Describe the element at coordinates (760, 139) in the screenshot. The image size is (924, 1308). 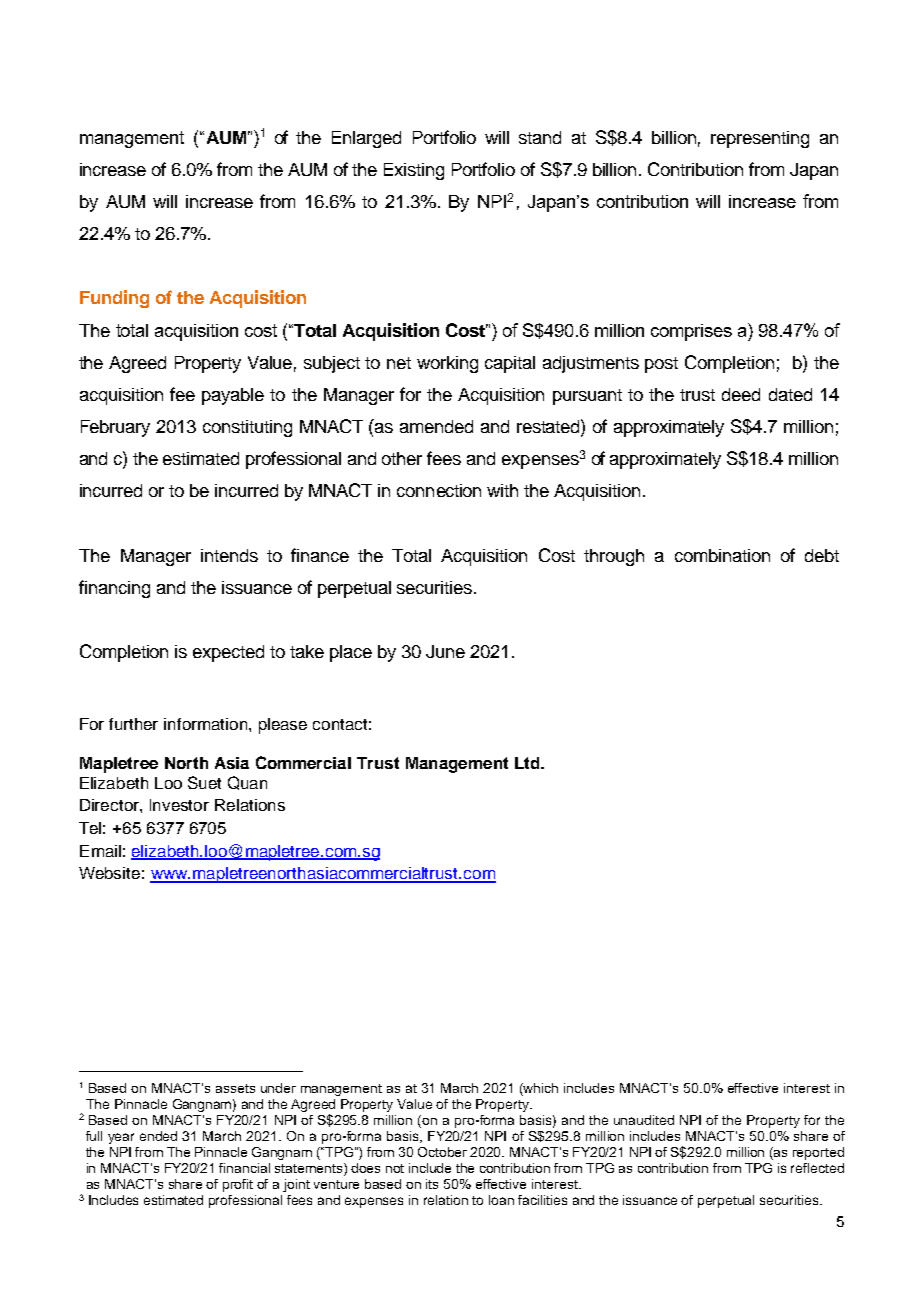
I see `representing` at that location.
